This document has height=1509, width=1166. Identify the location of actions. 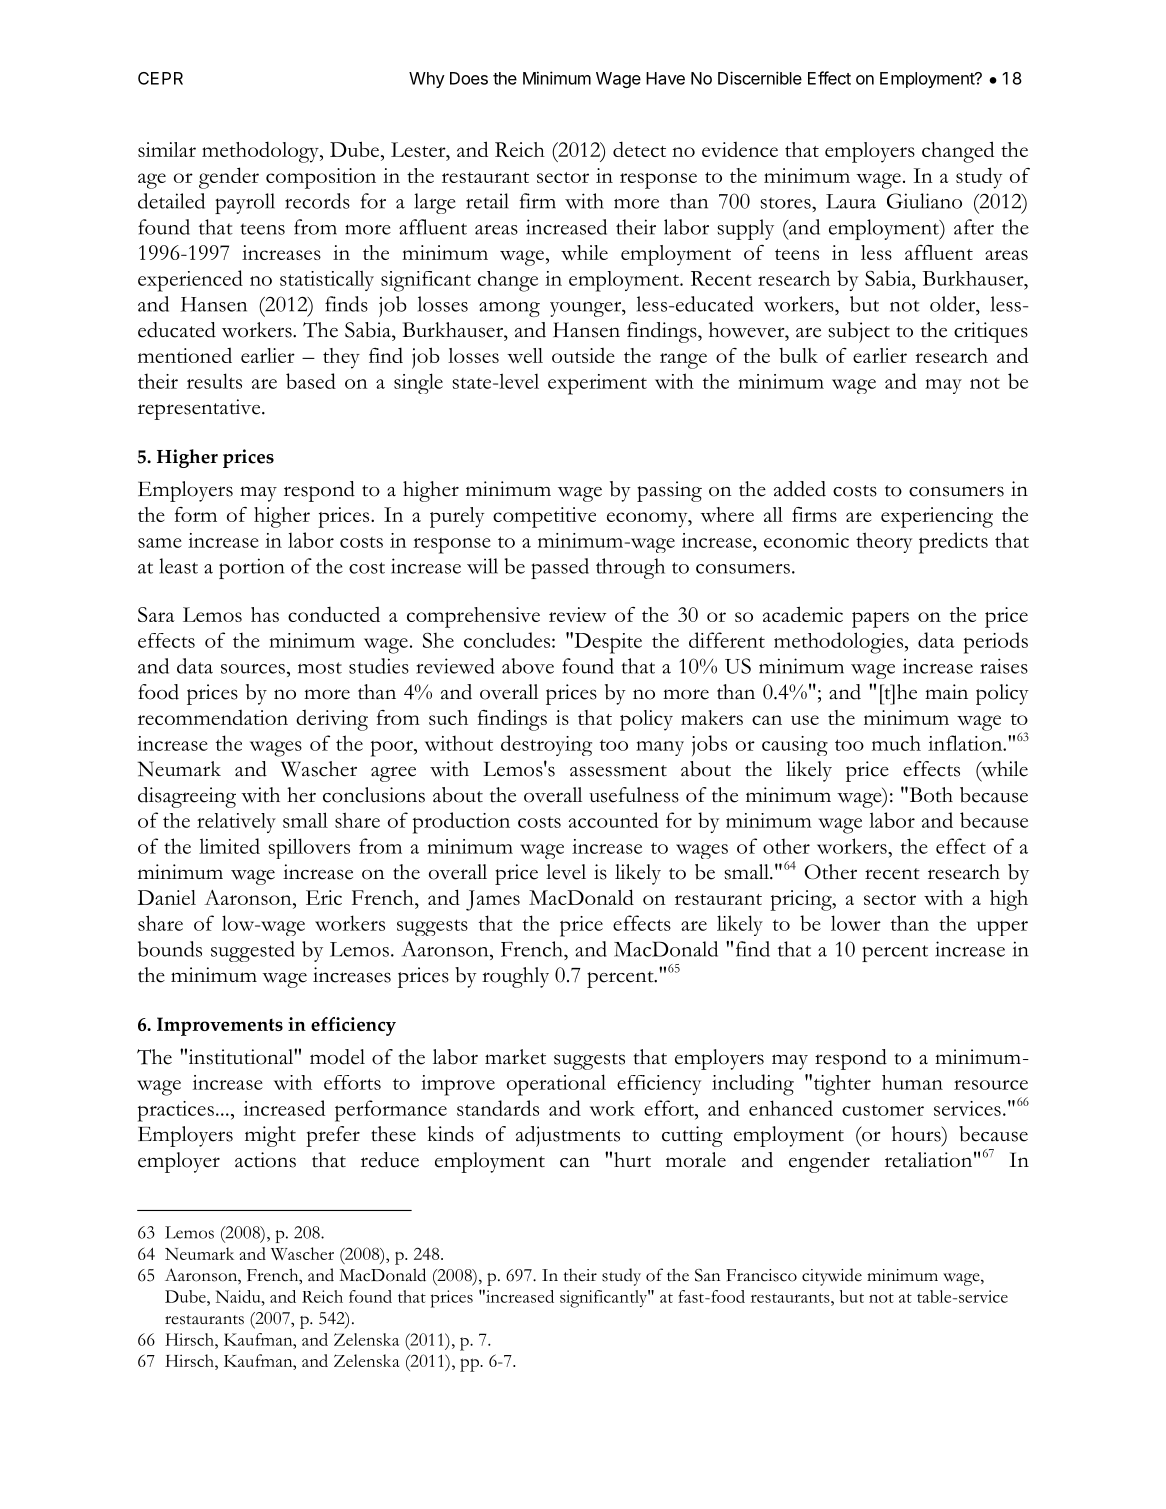
(265, 1160).
